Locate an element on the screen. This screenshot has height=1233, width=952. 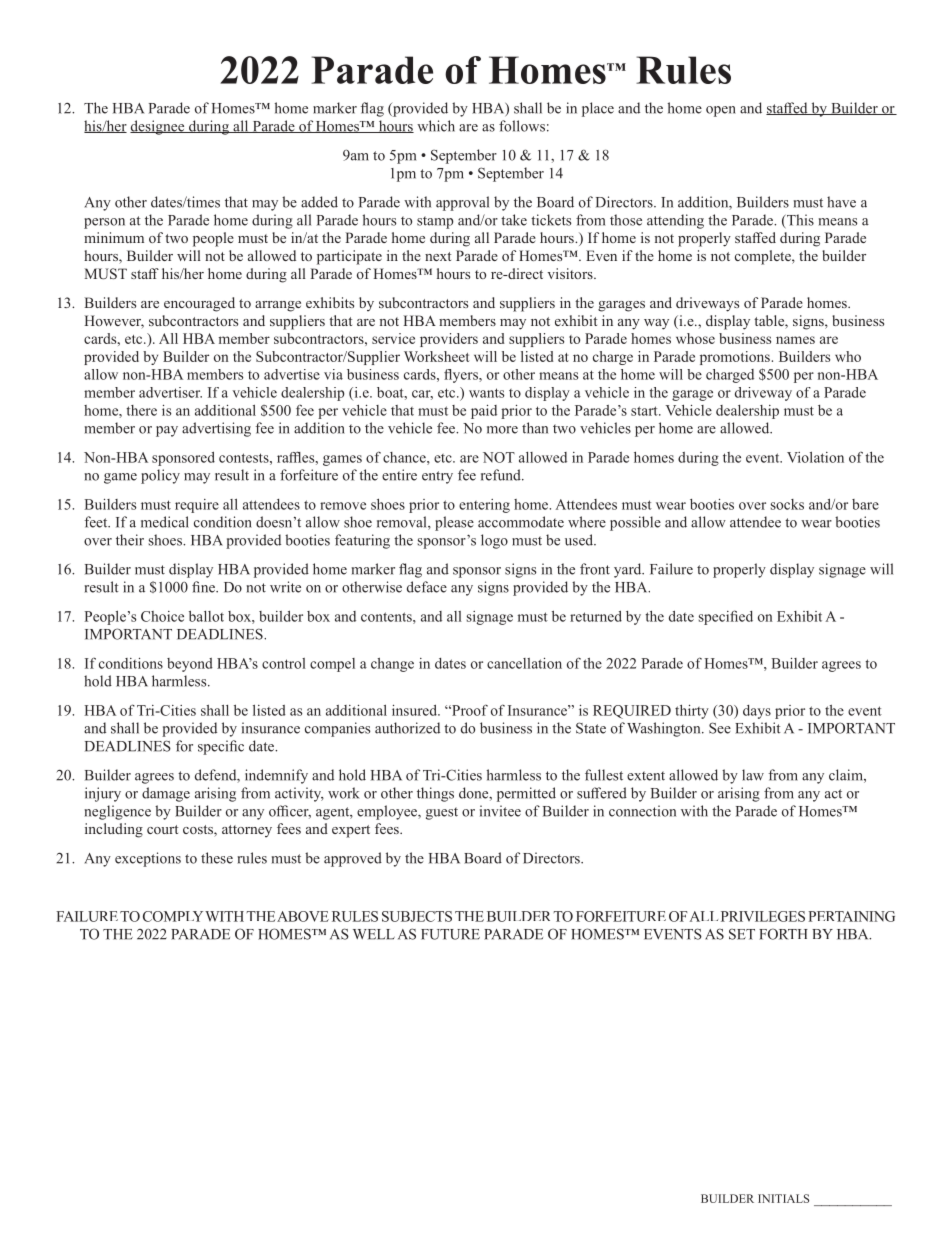
PRIVILEGES is located at coordinates (763, 916).
